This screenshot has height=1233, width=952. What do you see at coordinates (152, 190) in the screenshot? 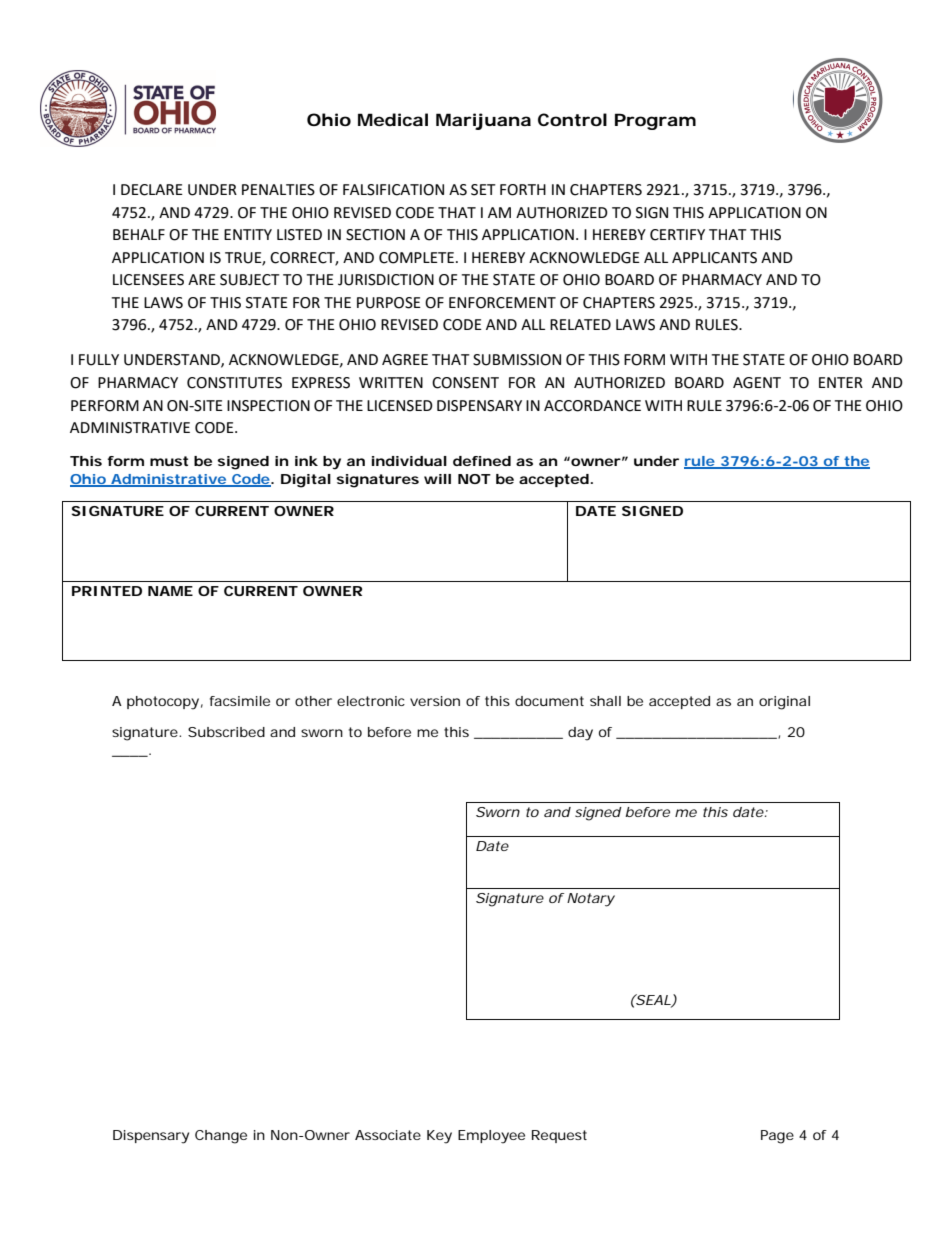
I see `DECLARE` at bounding box center [152, 190].
